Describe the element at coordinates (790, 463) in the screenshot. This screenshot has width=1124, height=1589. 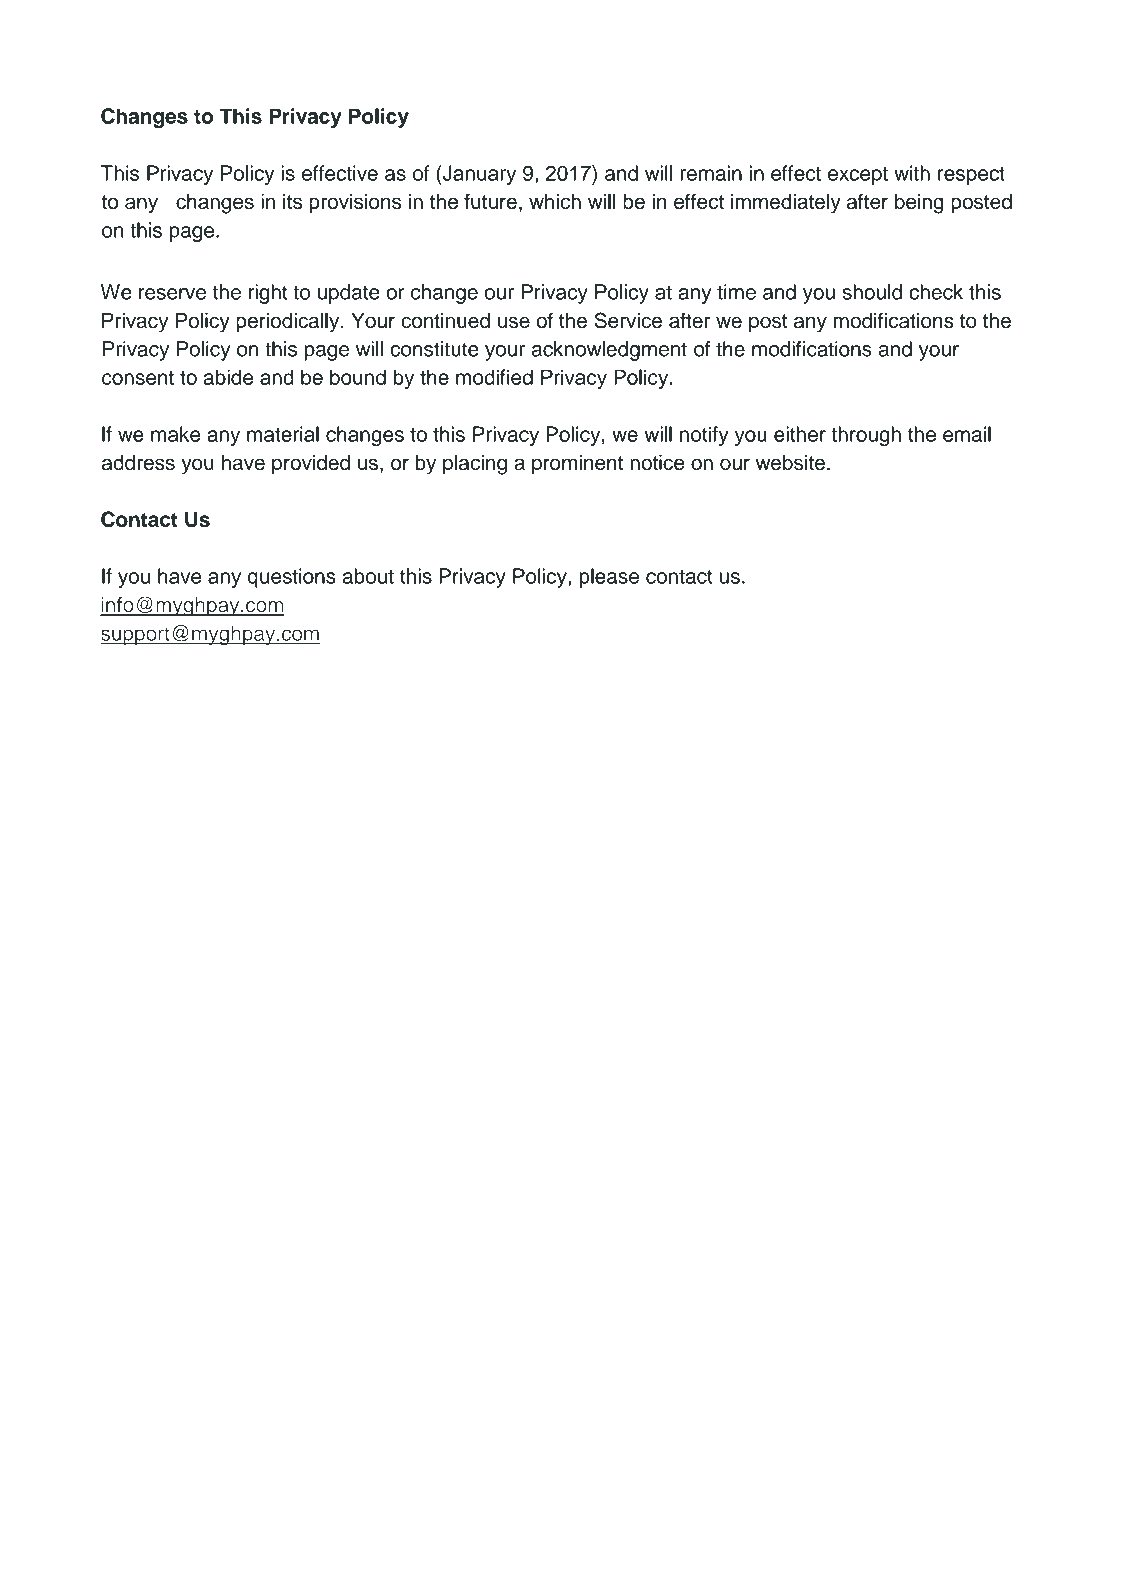
I see `website` at that location.
